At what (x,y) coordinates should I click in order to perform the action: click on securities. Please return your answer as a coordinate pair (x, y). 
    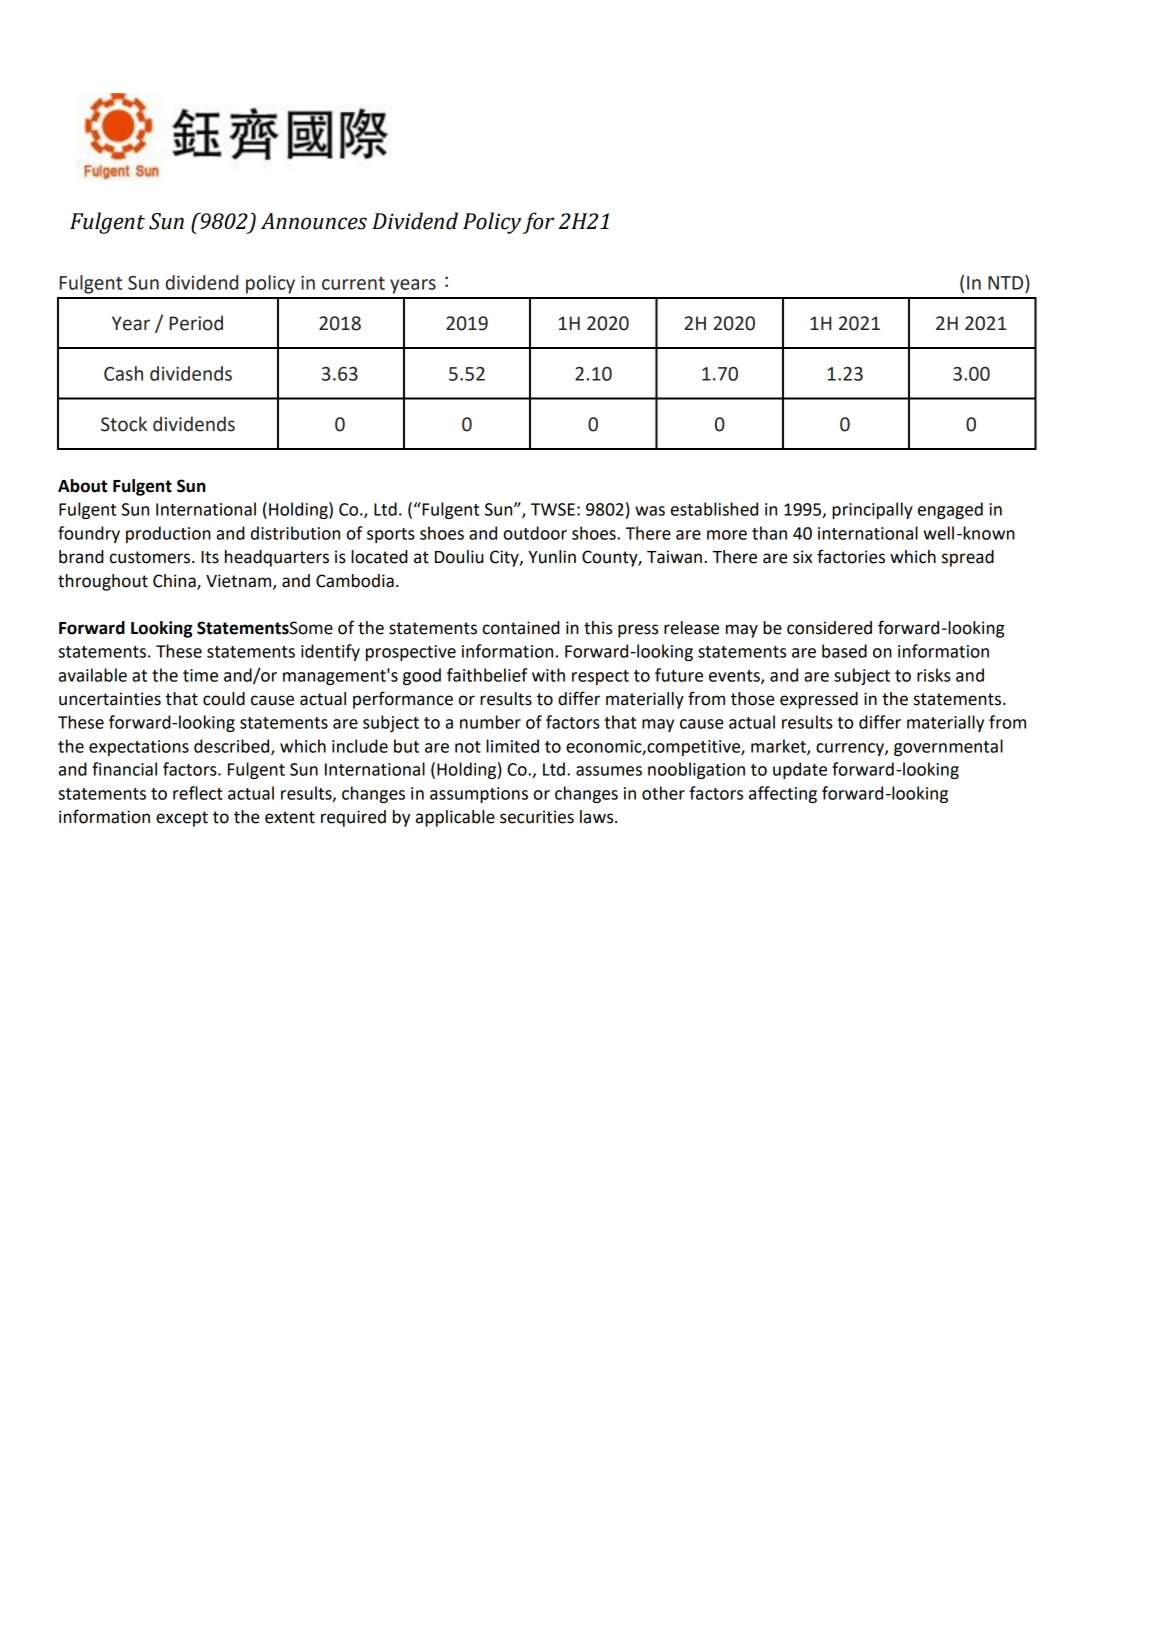
    Looking at the image, I should click on (537, 817).
